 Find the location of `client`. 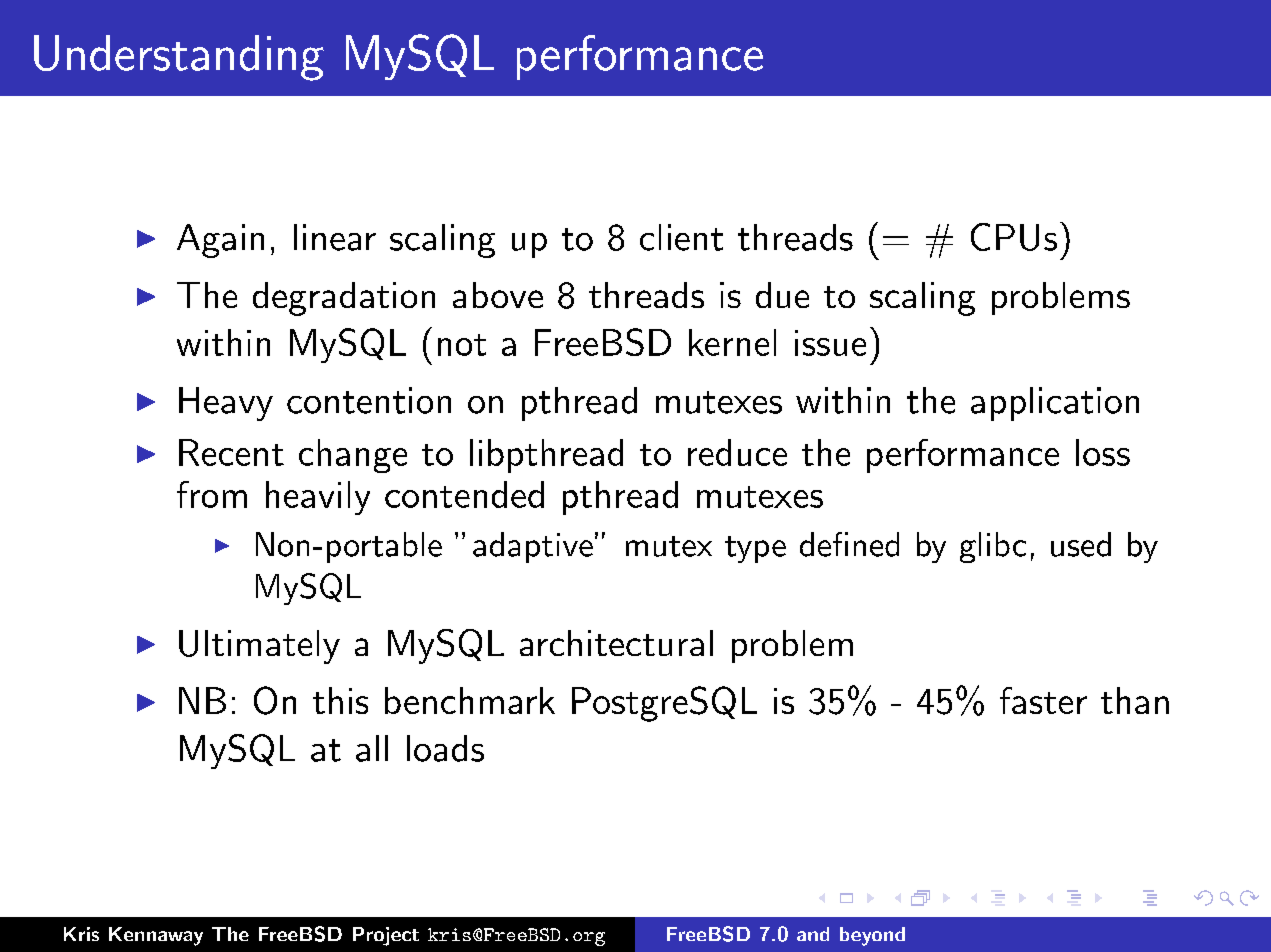

client is located at coordinates (681, 237).
